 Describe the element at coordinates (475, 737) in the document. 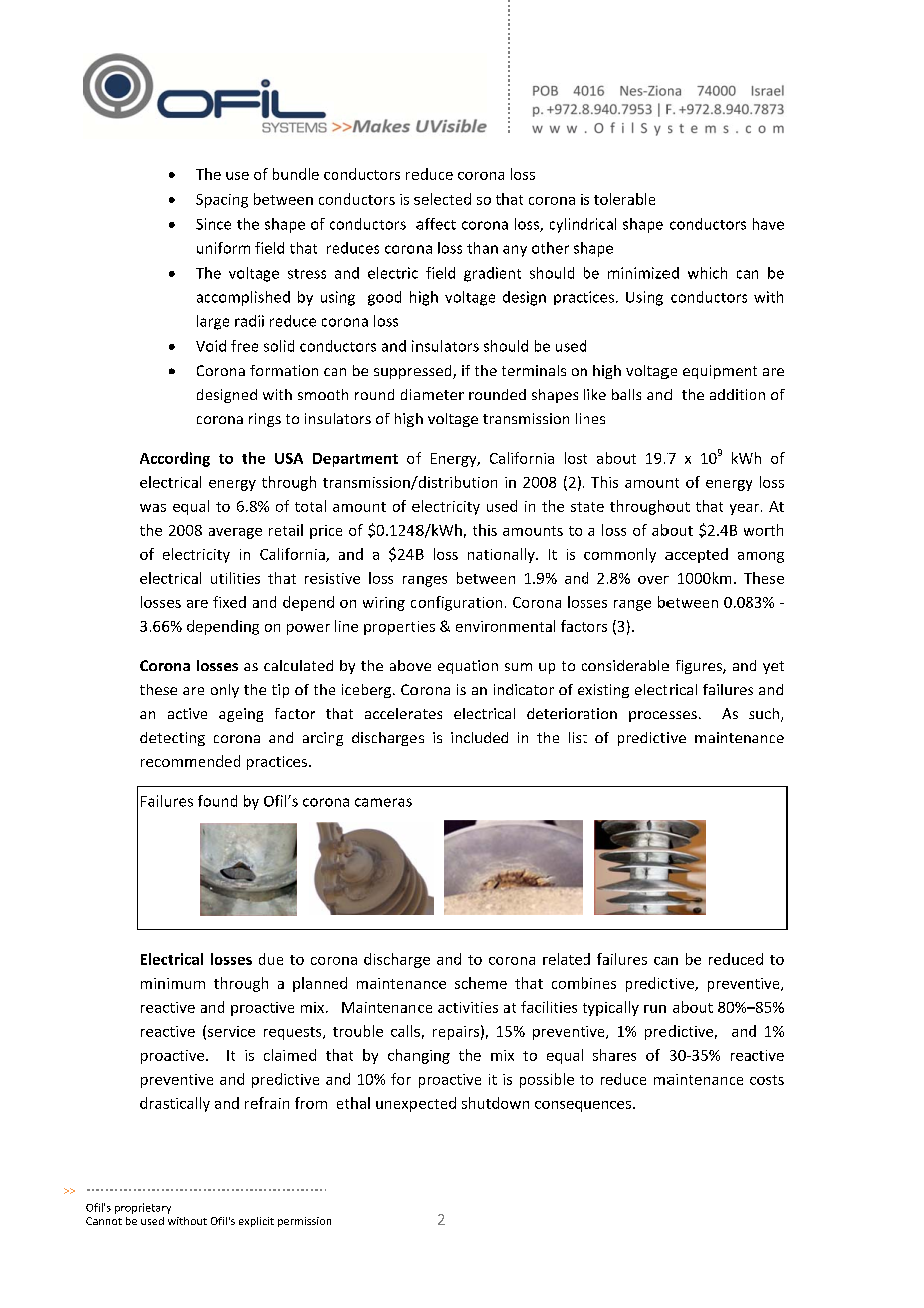

I see `include` at that location.
